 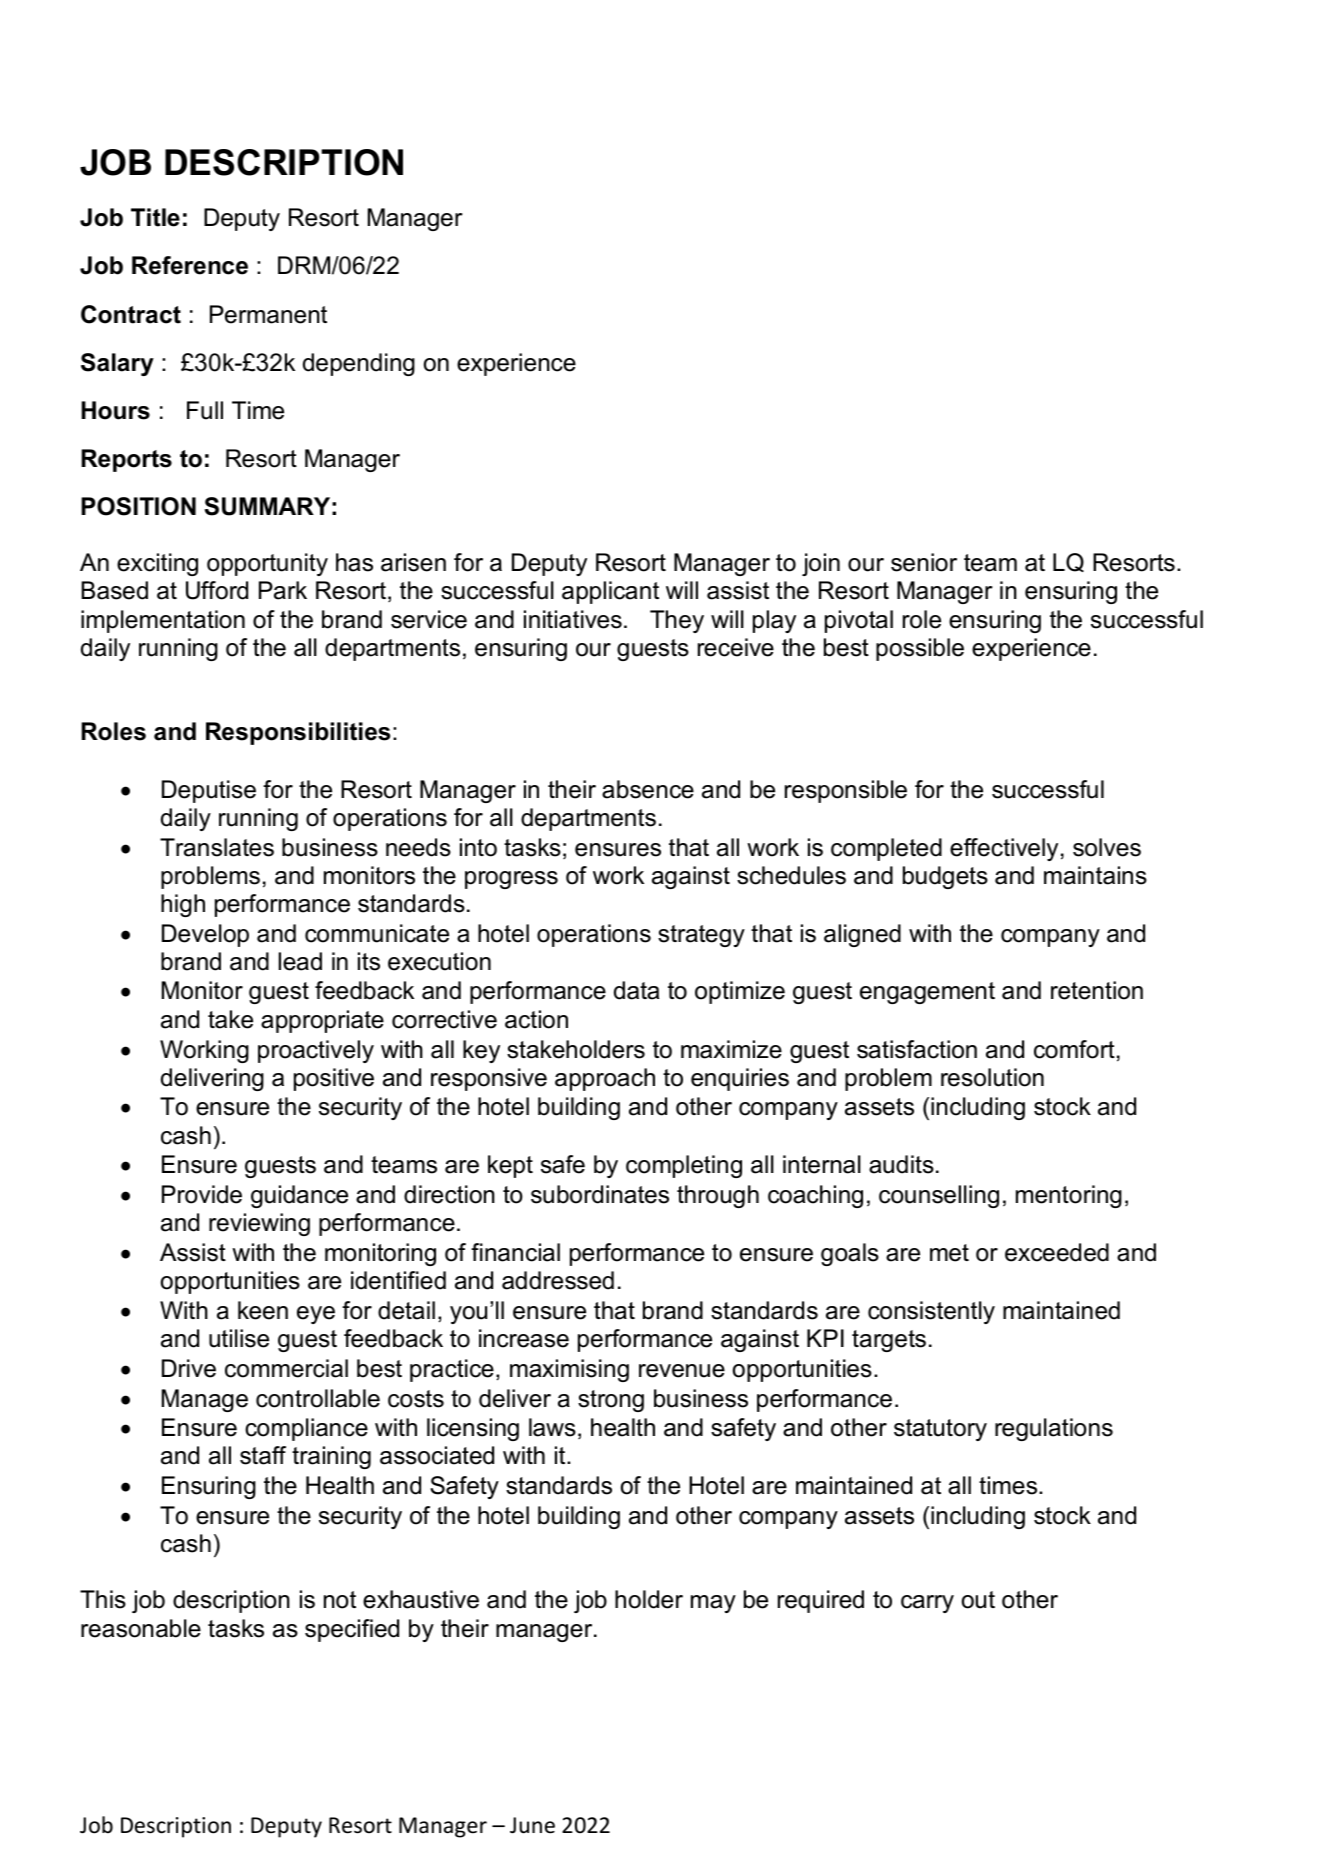 I want to click on reasonable, so click(x=141, y=1628).
